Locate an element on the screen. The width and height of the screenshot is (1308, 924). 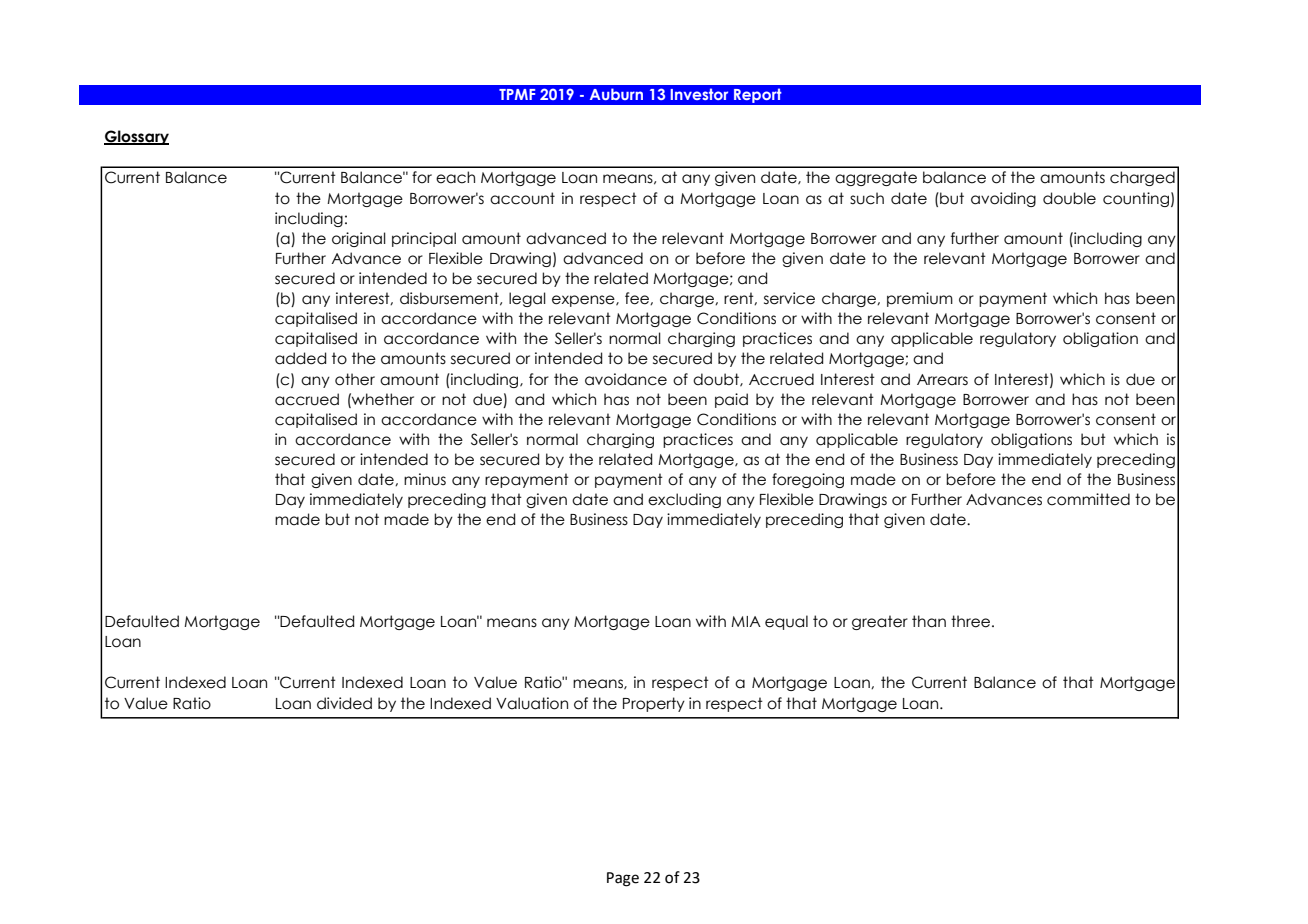
minus is located at coordinates (425, 479).
